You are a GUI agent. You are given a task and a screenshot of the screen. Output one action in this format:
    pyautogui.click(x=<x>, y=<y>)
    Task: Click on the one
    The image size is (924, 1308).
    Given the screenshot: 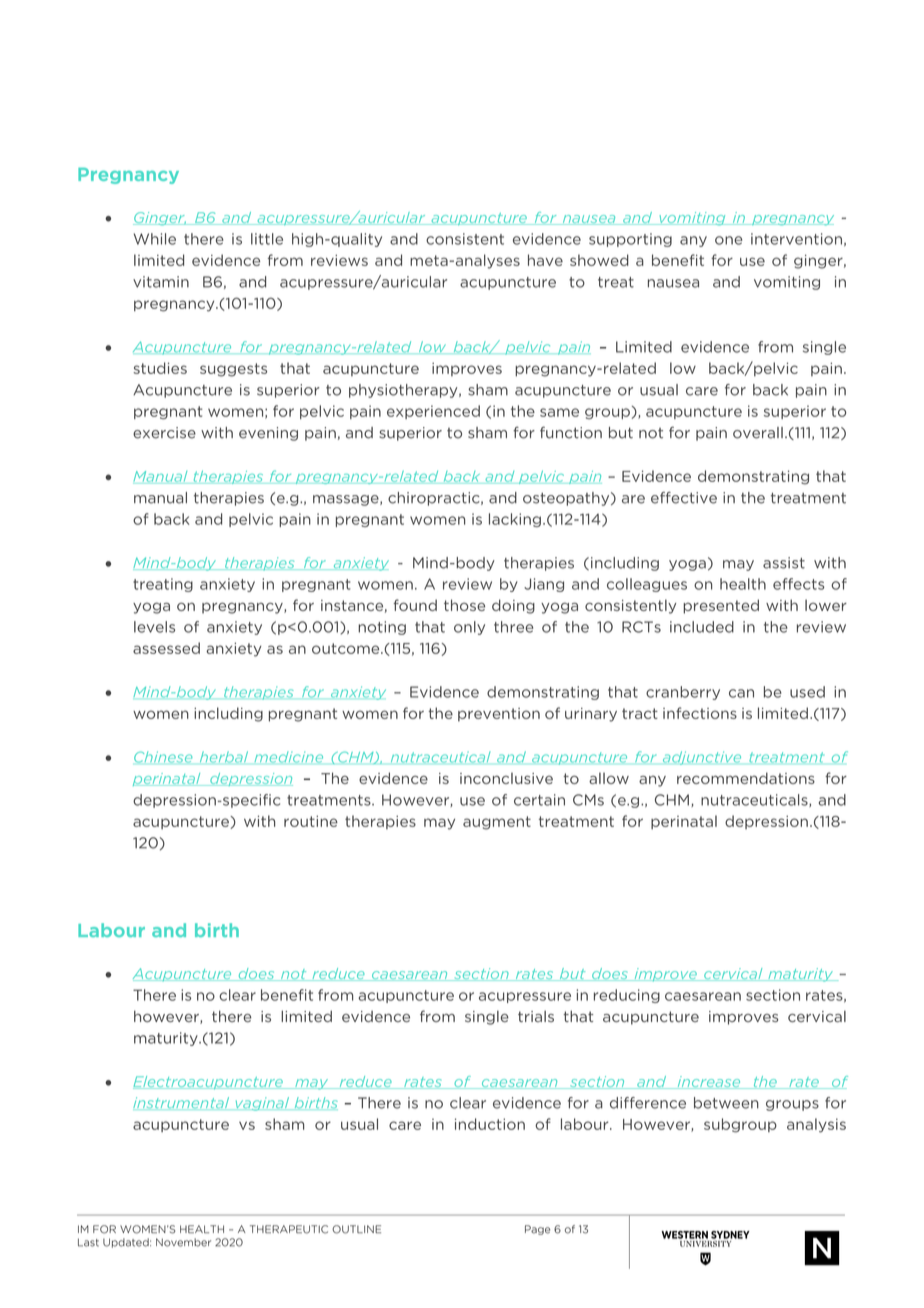 What is the action you would take?
    pyautogui.click(x=728, y=240)
